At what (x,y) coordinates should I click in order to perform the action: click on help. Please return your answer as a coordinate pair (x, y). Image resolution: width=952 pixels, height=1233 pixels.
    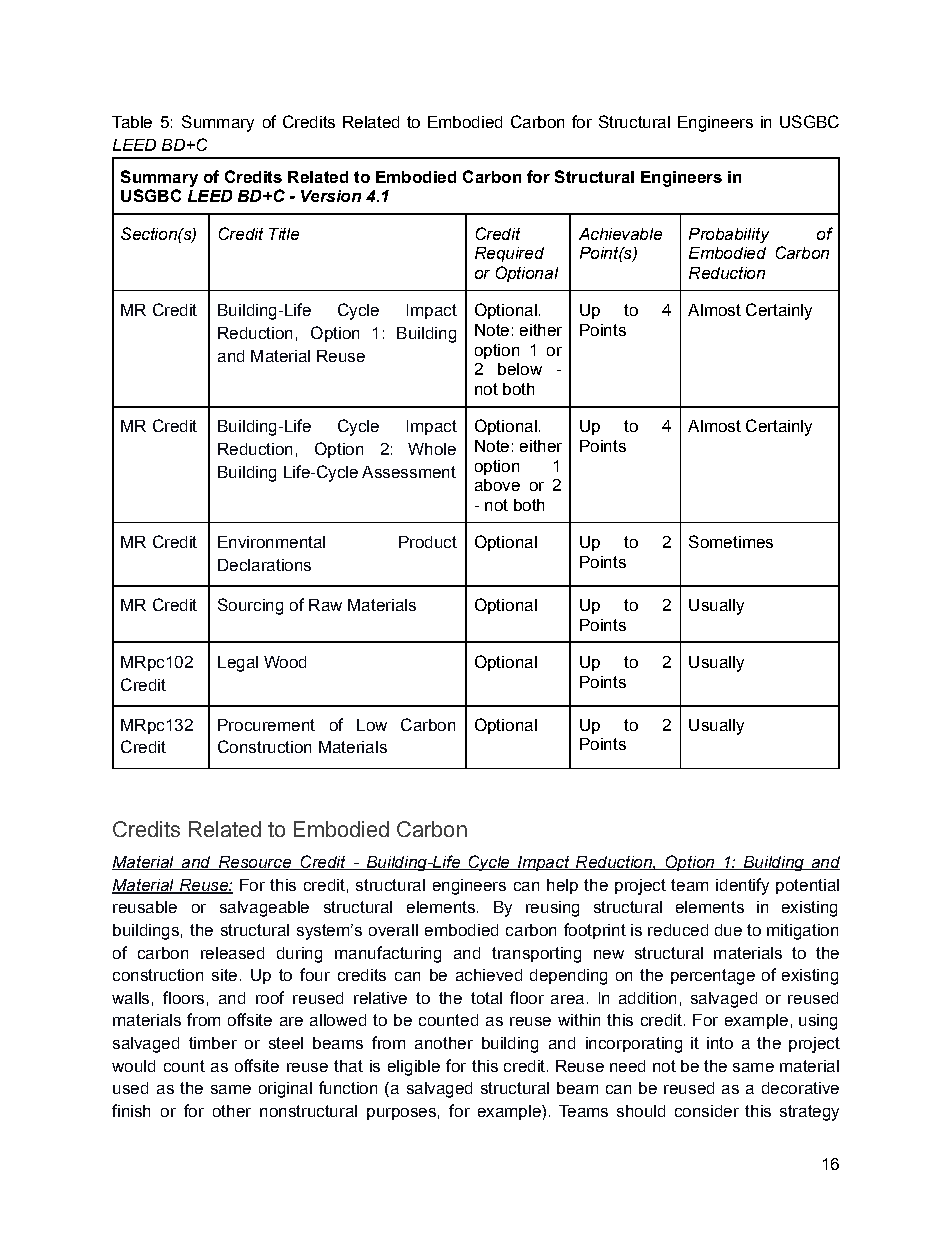
    Looking at the image, I should click on (562, 886).
